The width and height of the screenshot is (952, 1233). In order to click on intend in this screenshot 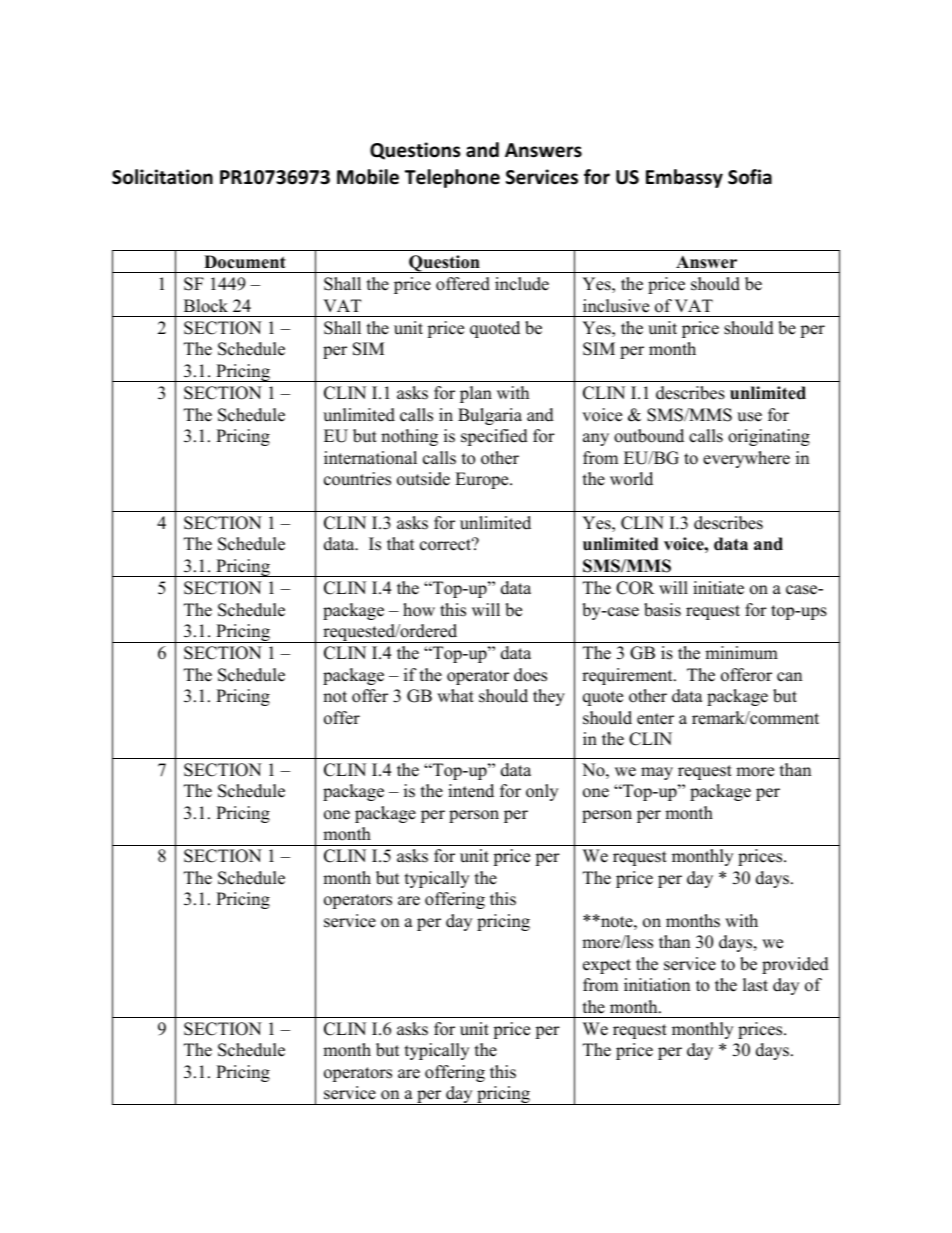, I will do `click(471, 791)`.
